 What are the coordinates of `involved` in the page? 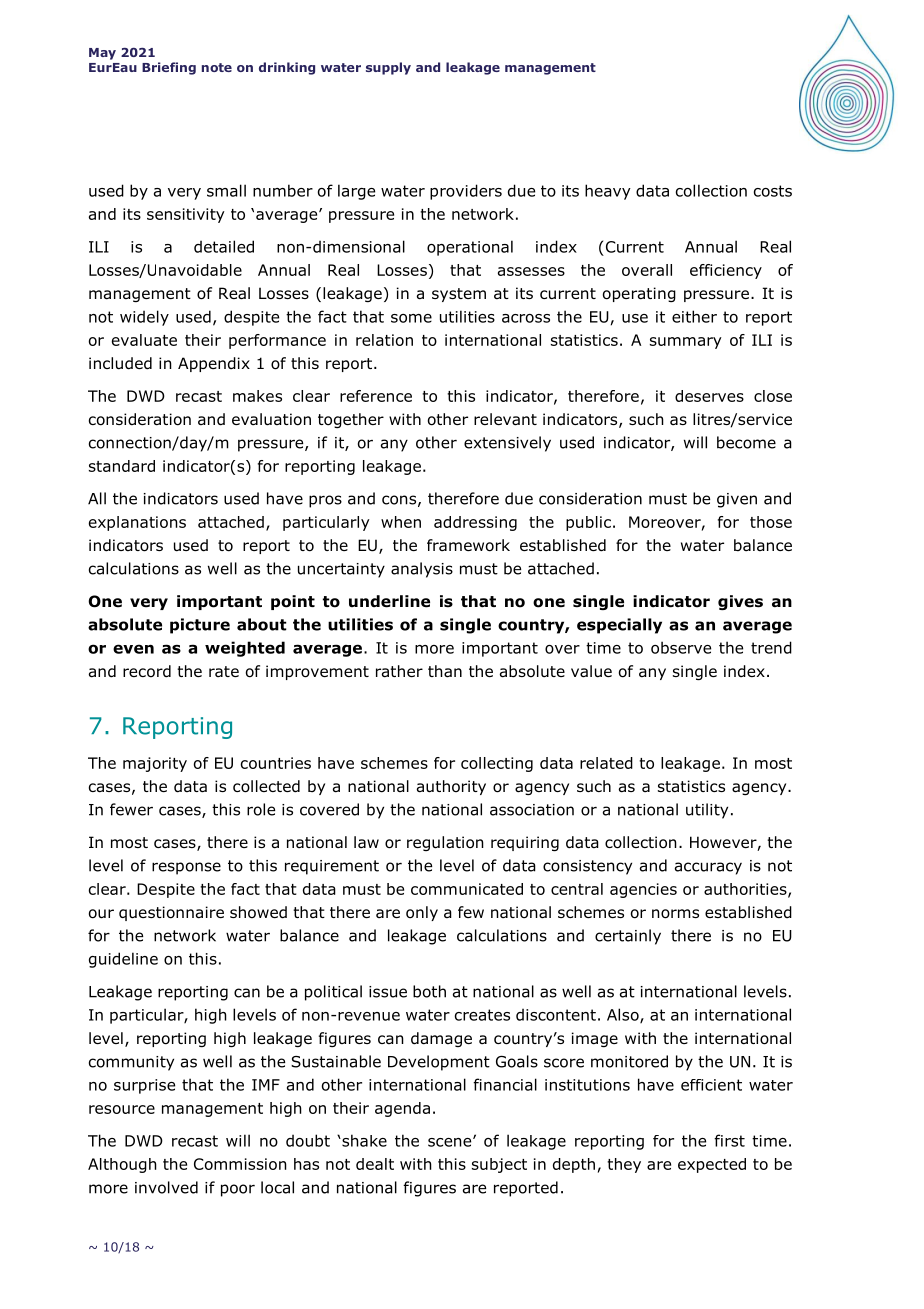 It's located at (166, 1187).
